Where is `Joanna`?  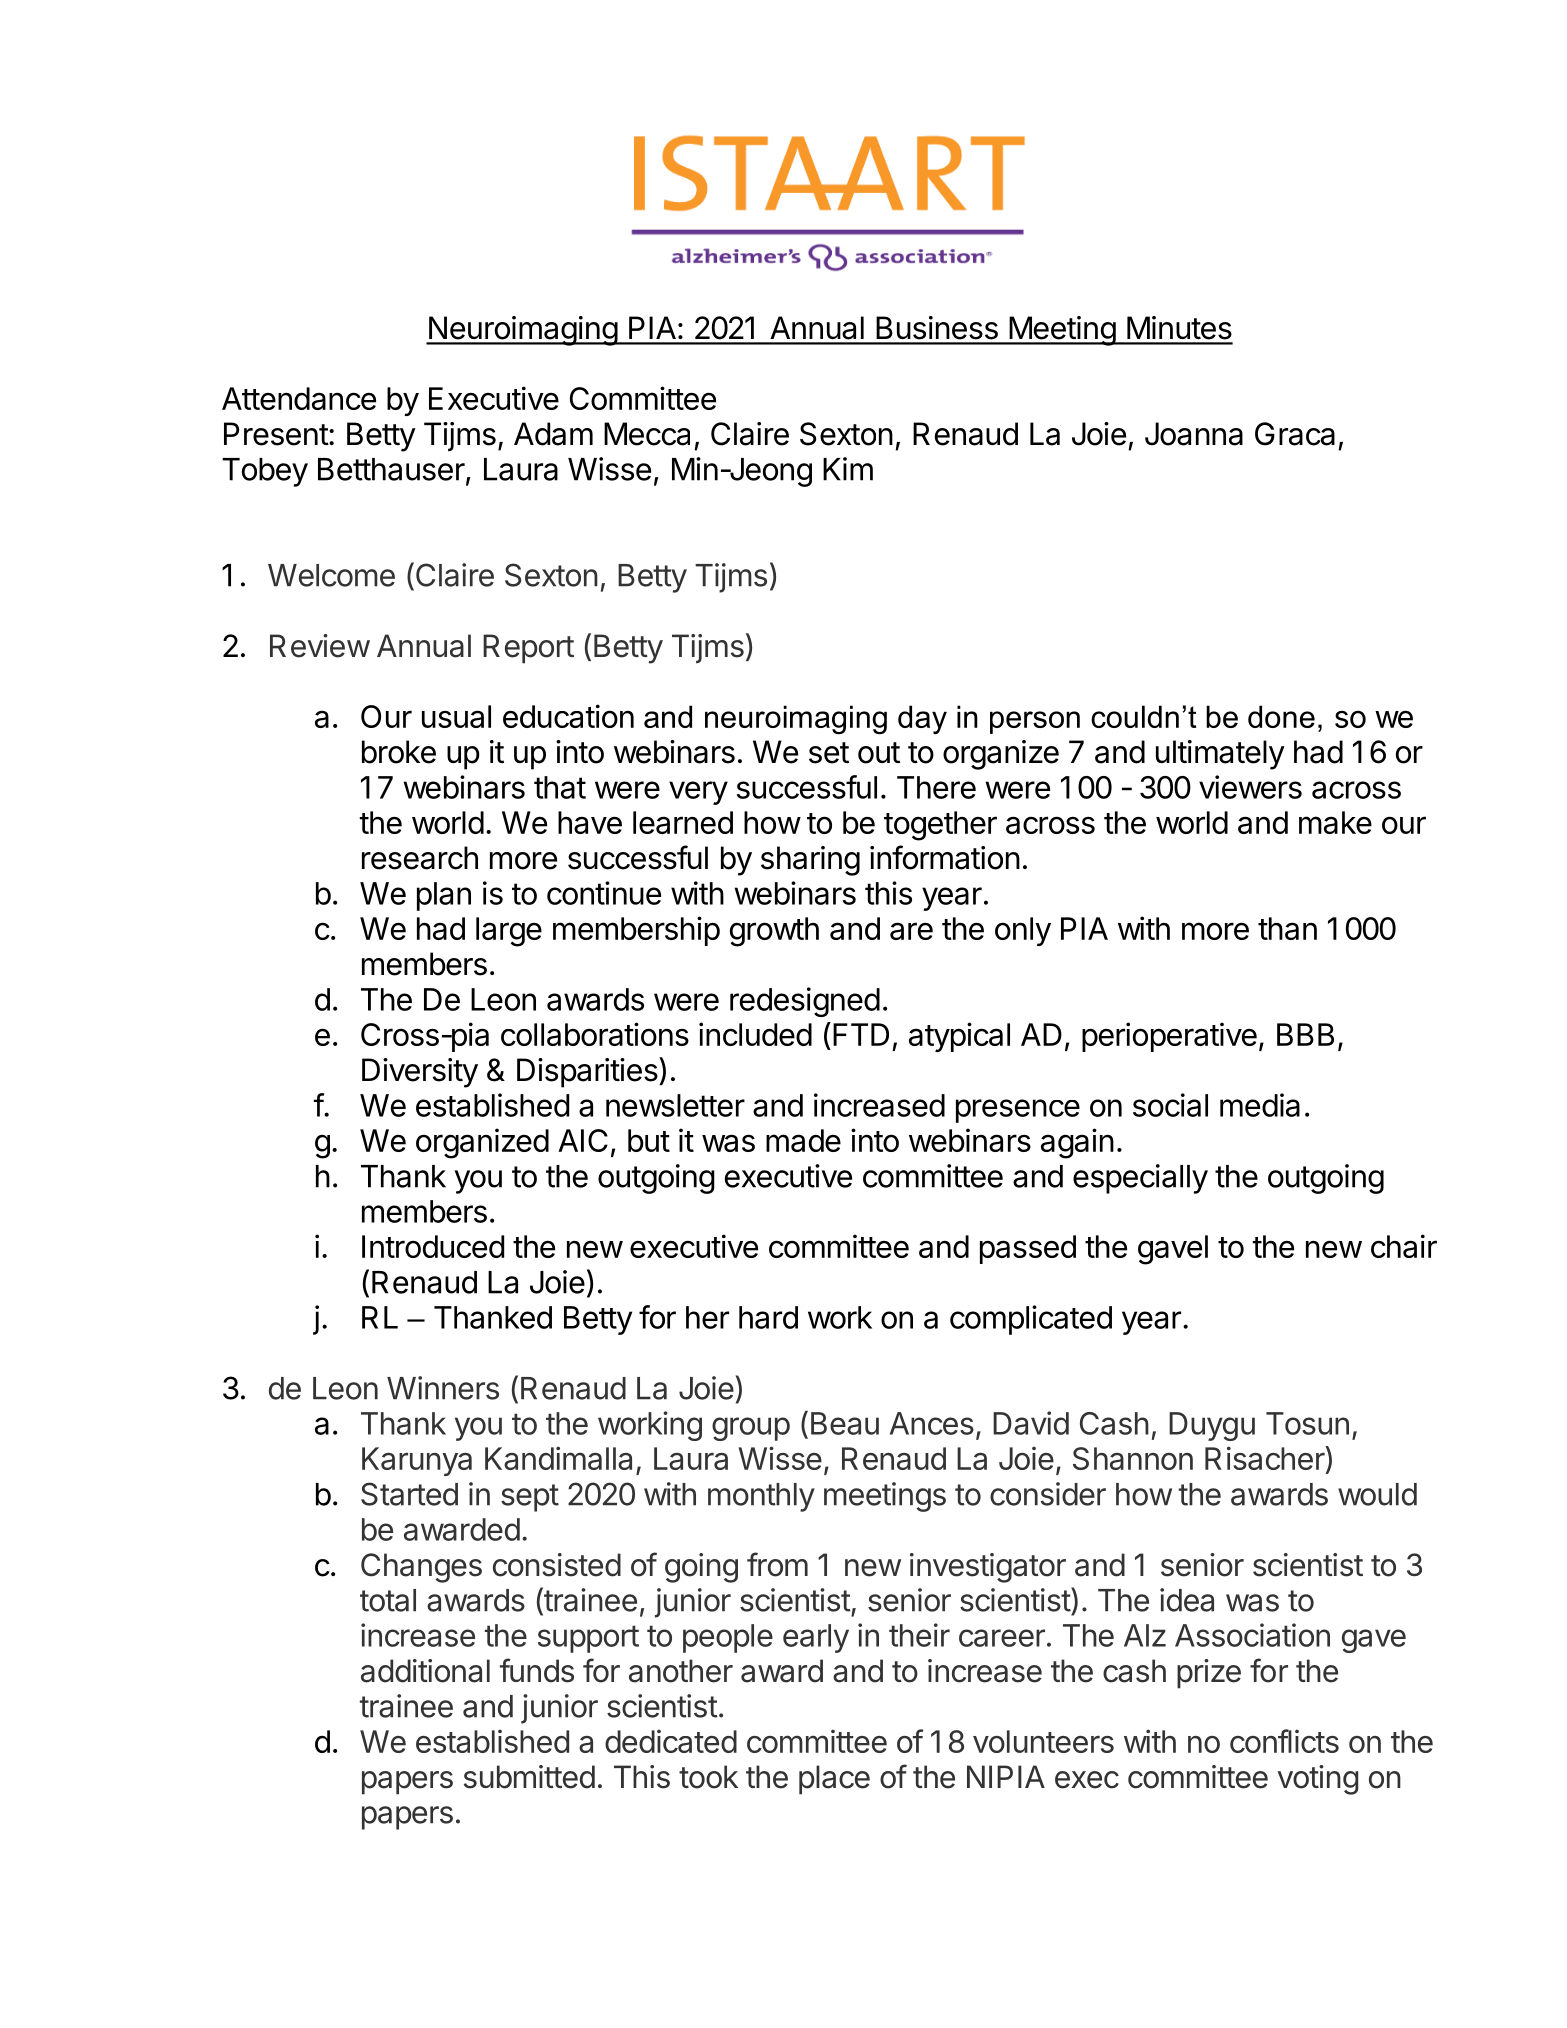 Joanna is located at coordinates (1194, 434).
